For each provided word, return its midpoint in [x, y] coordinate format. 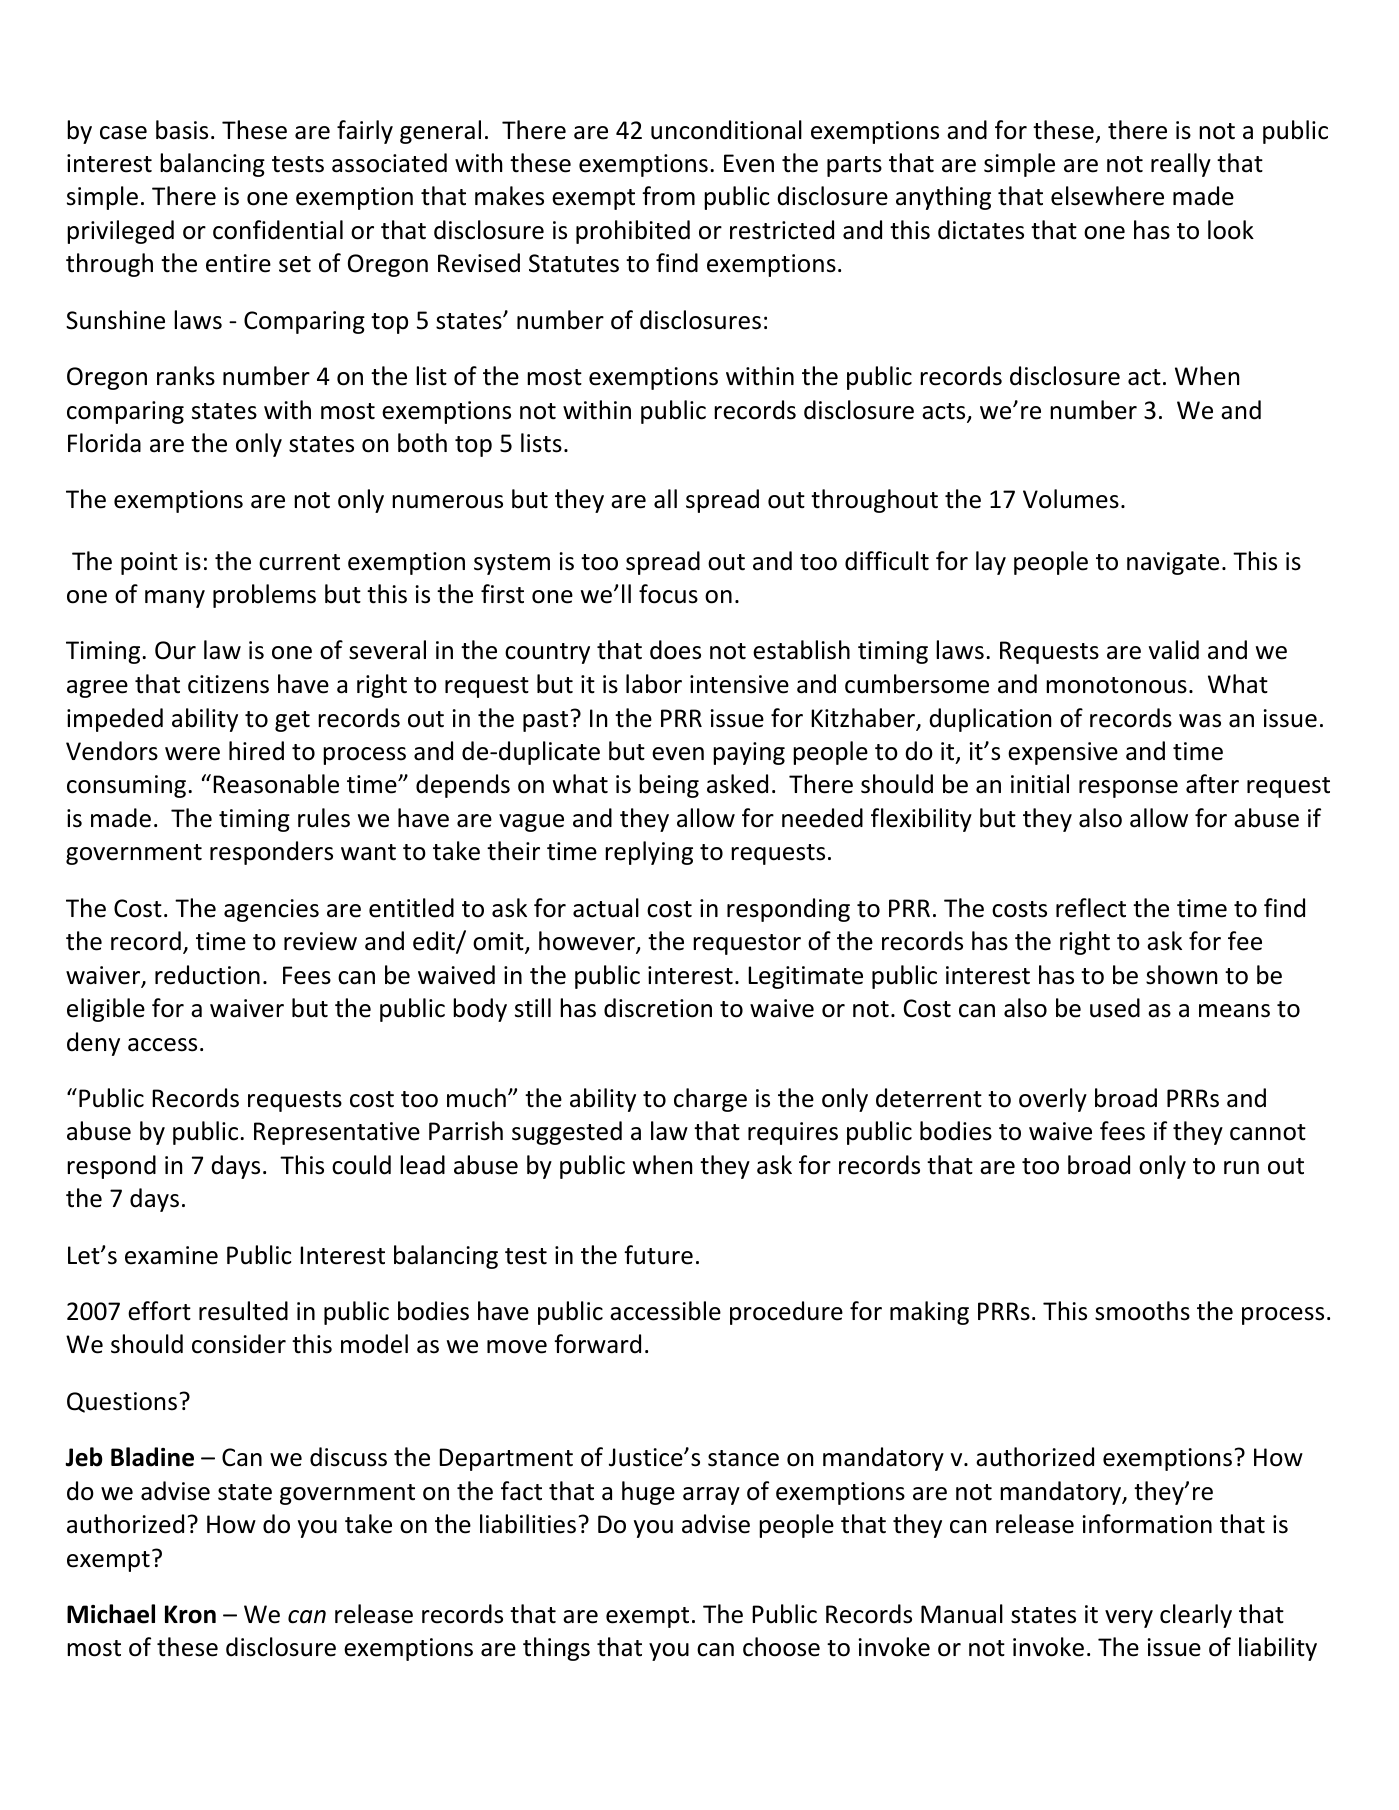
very [1129, 1619]
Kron [190, 1614]
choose [781, 1647]
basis [182, 130]
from [668, 196]
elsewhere [1107, 196]
